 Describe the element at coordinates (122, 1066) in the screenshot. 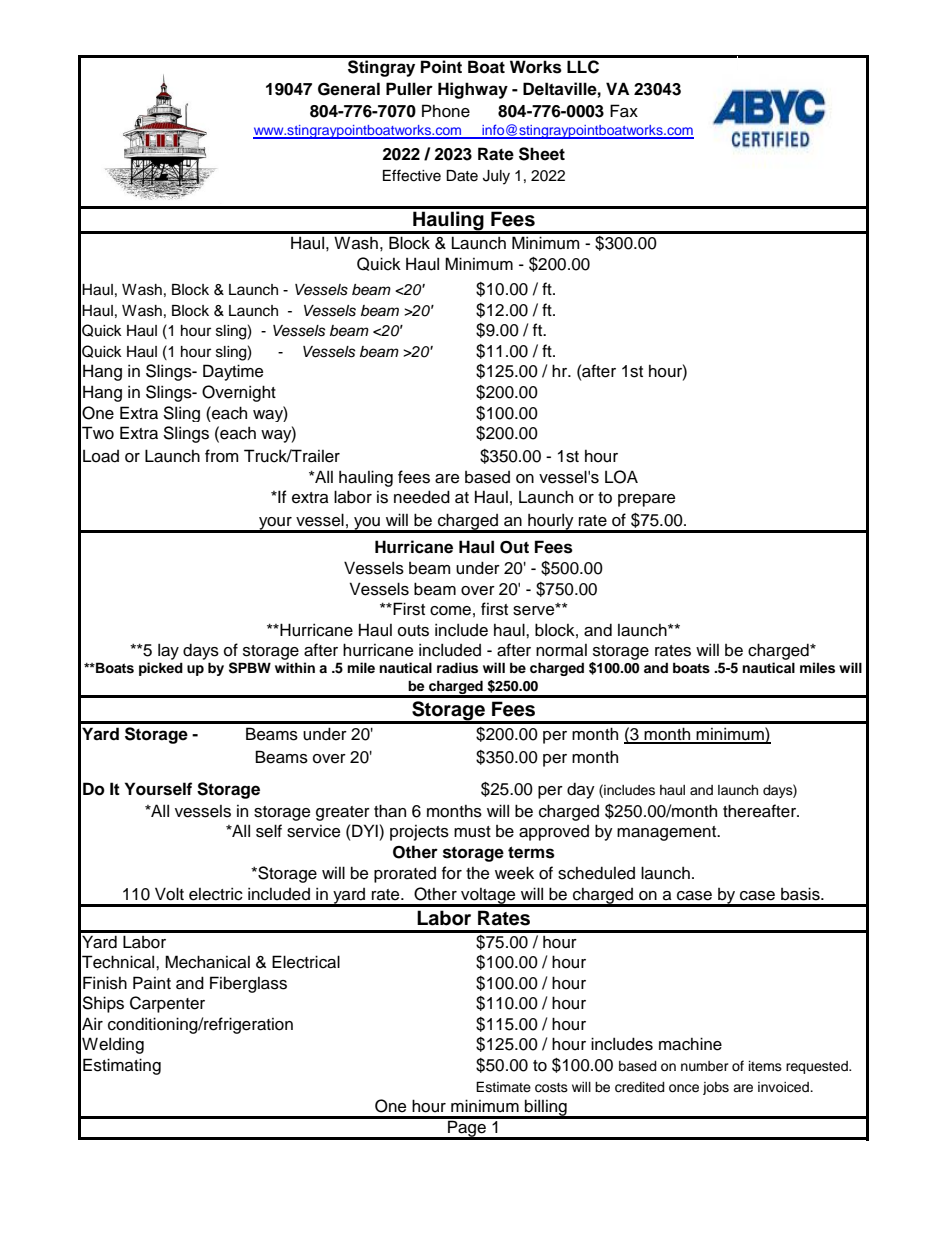

I see `Estimating` at that location.
